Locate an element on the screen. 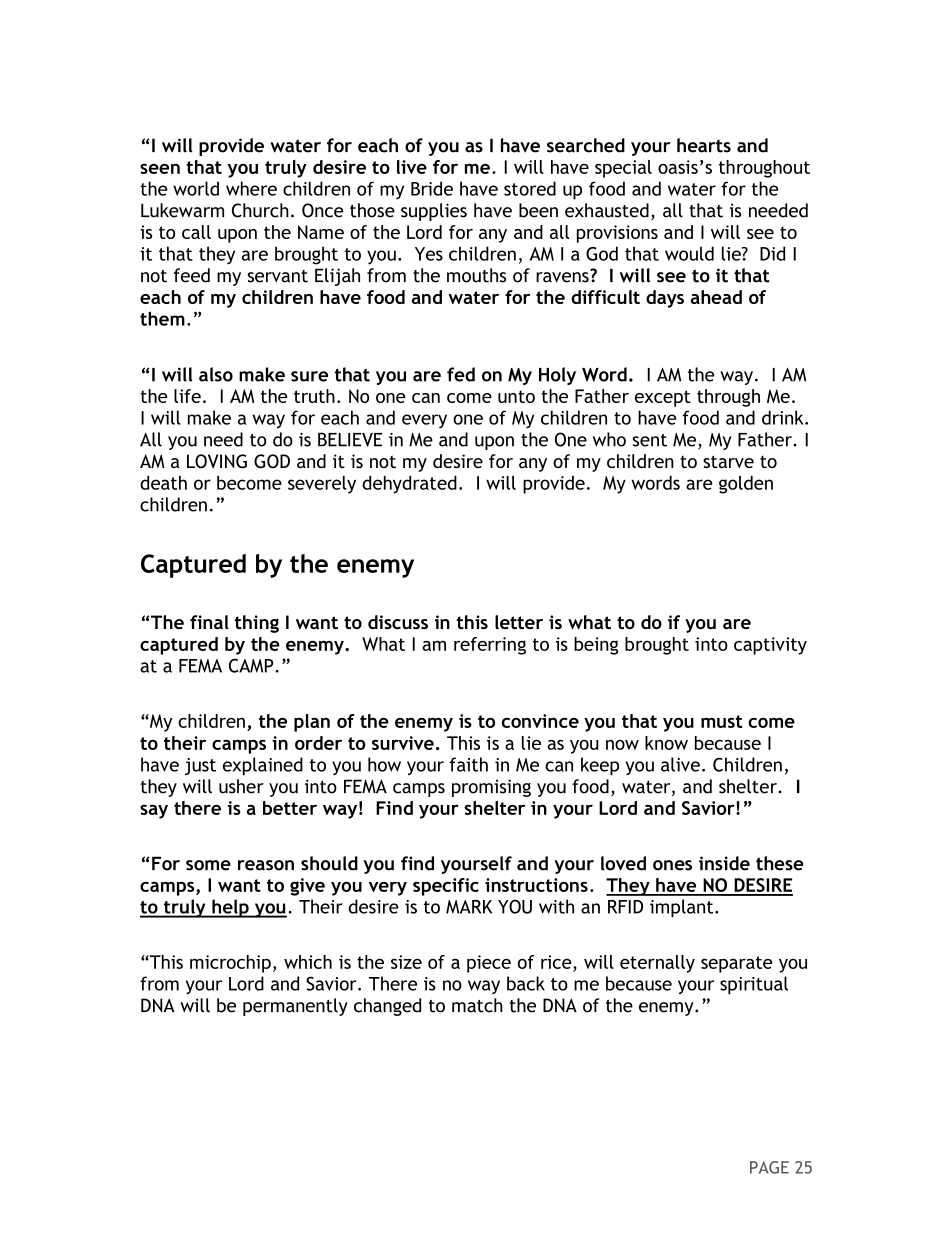  Bride is located at coordinates (432, 188).
